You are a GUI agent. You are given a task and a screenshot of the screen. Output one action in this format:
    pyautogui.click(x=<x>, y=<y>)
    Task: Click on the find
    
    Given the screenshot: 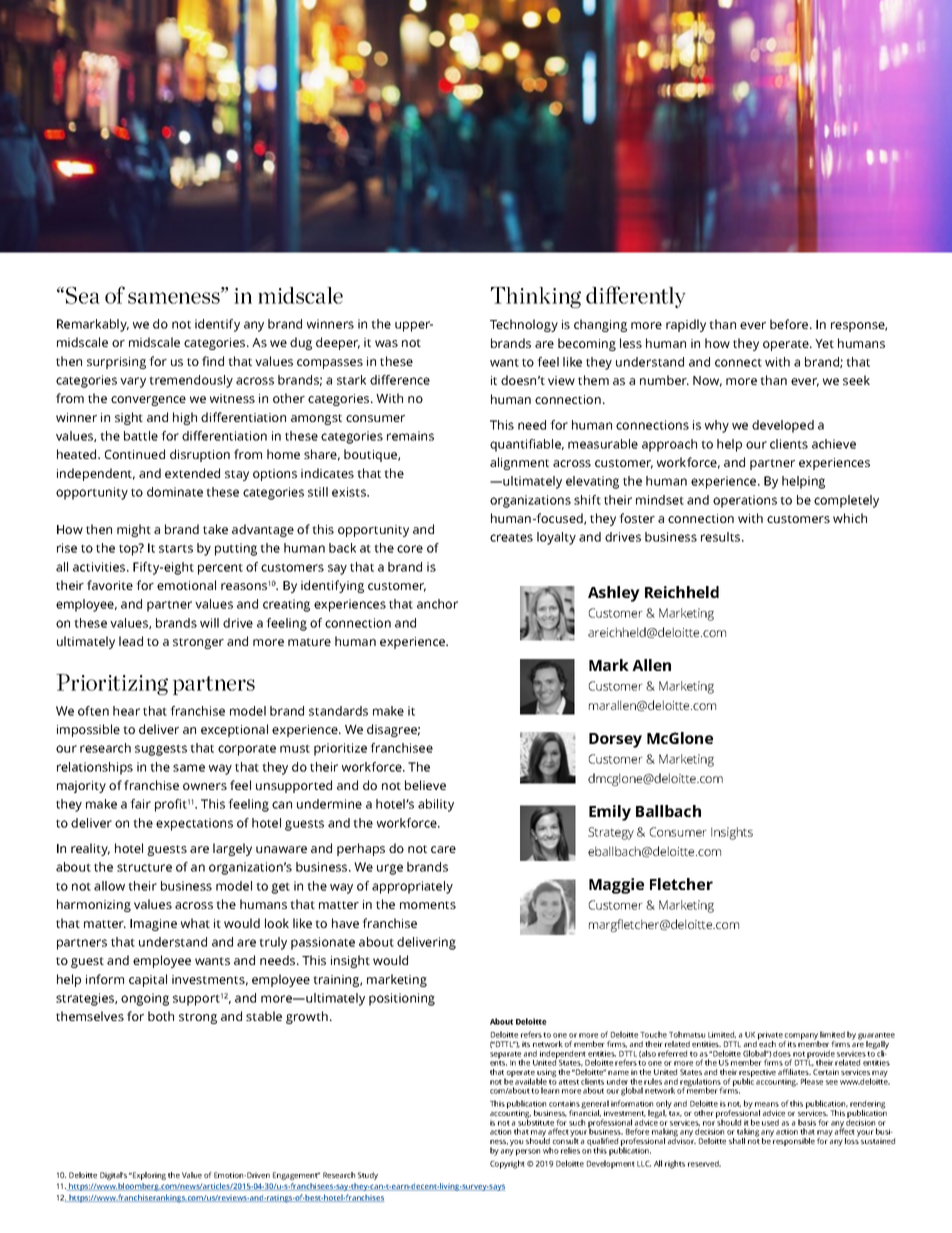 What is the action you would take?
    pyautogui.click(x=213, y=361)
